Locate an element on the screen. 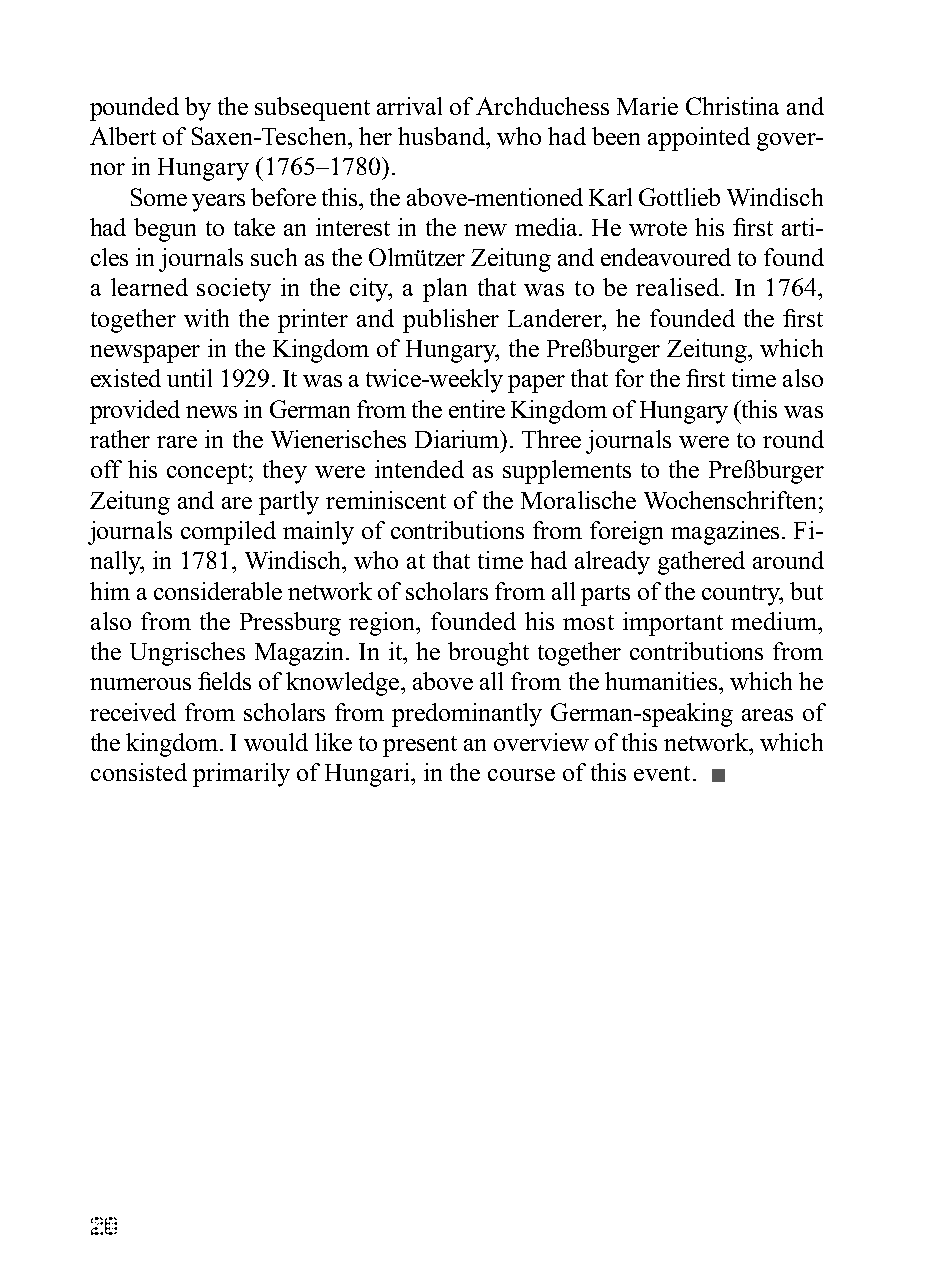 Image resolution: width=933 pixels, height=1288 pixels. husband is located at coordinates (443, 136).
